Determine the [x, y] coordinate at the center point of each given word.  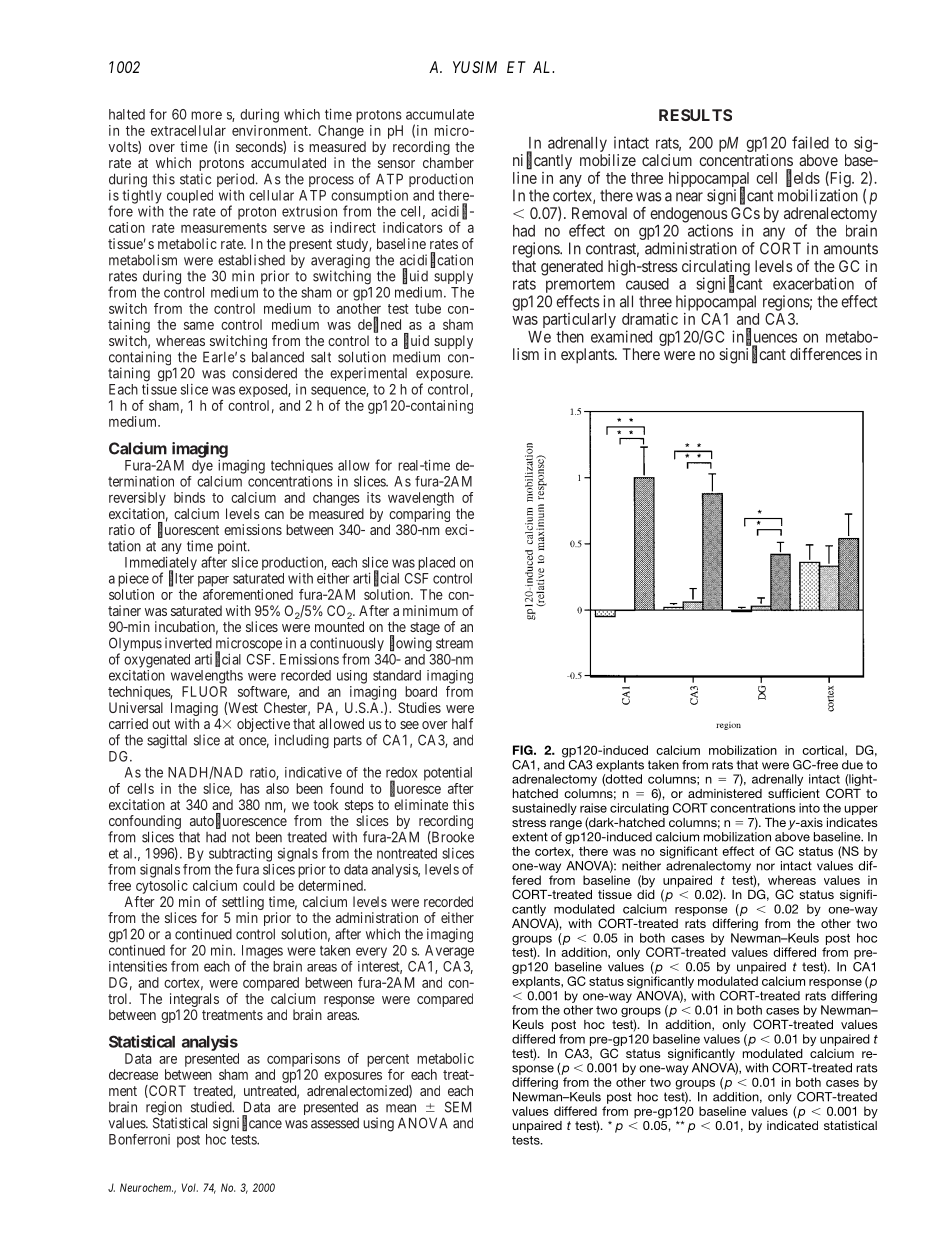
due [852, 765]
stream [454, 643]
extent [530, 837]
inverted [188, 643]
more [206, 115]
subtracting [240, 854]
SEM [458, 1107]
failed [810, 142]
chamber [448, 162]
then [570, 337]
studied [212, 1107]
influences [764, 337]
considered [264, 373]
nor [766, 867]
